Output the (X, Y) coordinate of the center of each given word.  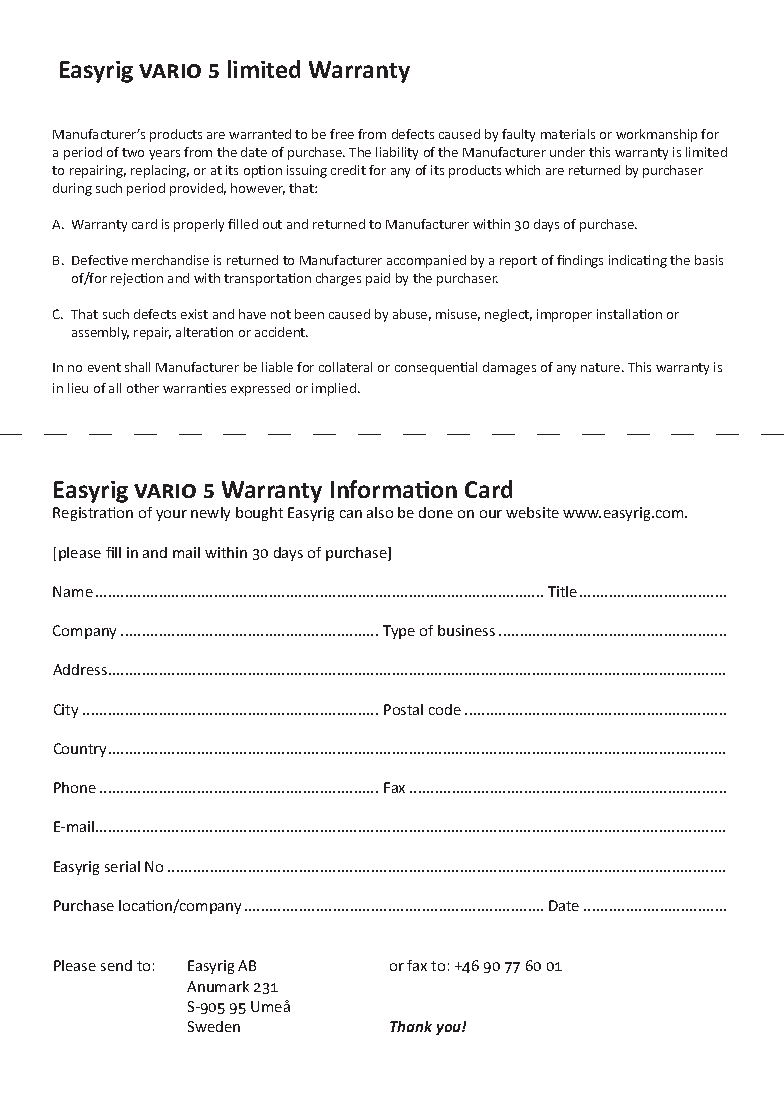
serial (122, 866)
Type (399, 632)
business (466, 630)
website (532, 512)
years (164, 155)
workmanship (656, 135)
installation (629, 314)
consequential (436, 368)
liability (397, 153)
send (116, 965)
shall (137, 367)
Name (73, 591)
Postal (403, 709)
